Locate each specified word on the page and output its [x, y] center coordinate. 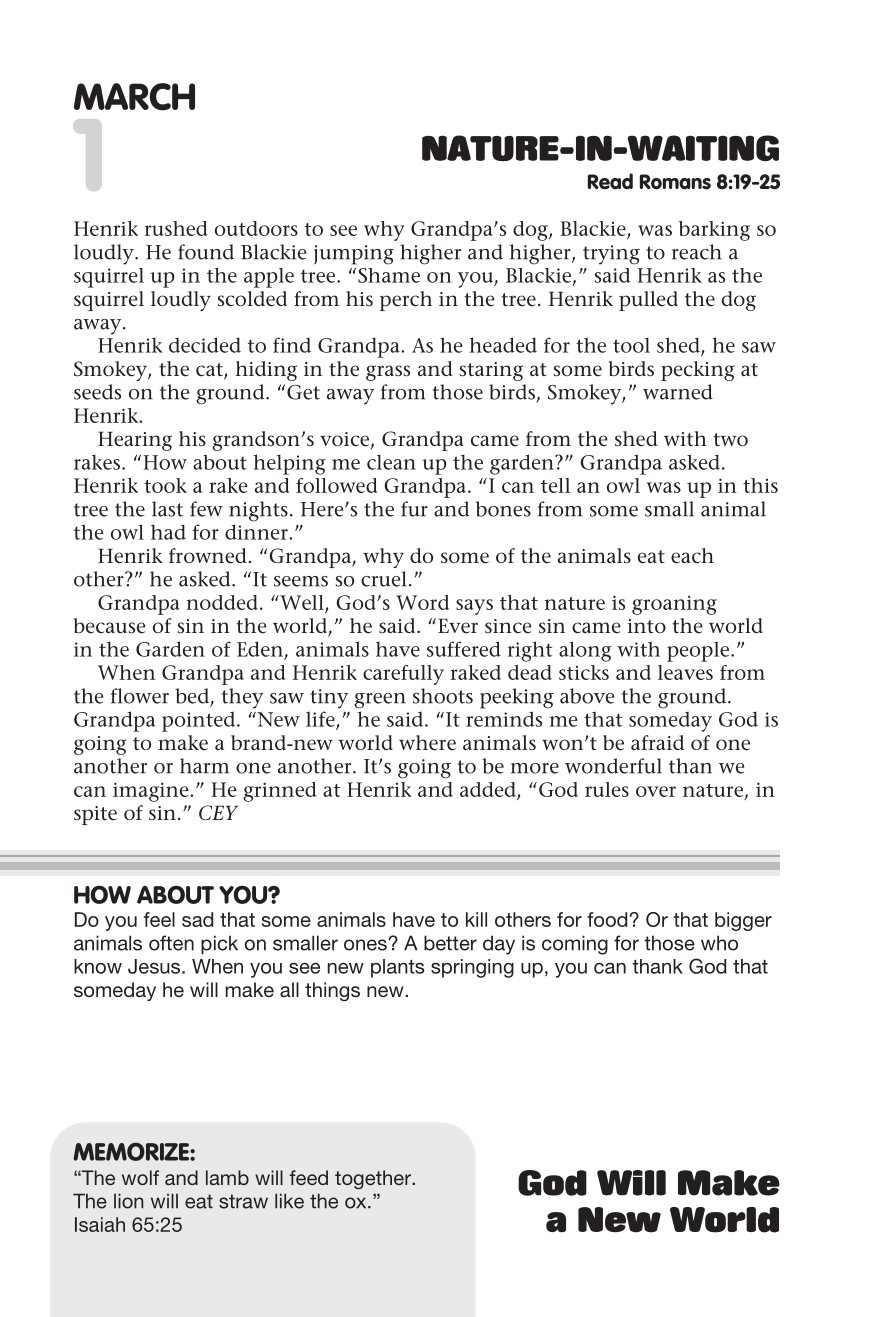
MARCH [134, 97]
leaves [685, 672]
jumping [354, 255]
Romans [675, 182]
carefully [403, 675]
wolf [140, 1177]
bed [193, 697]
